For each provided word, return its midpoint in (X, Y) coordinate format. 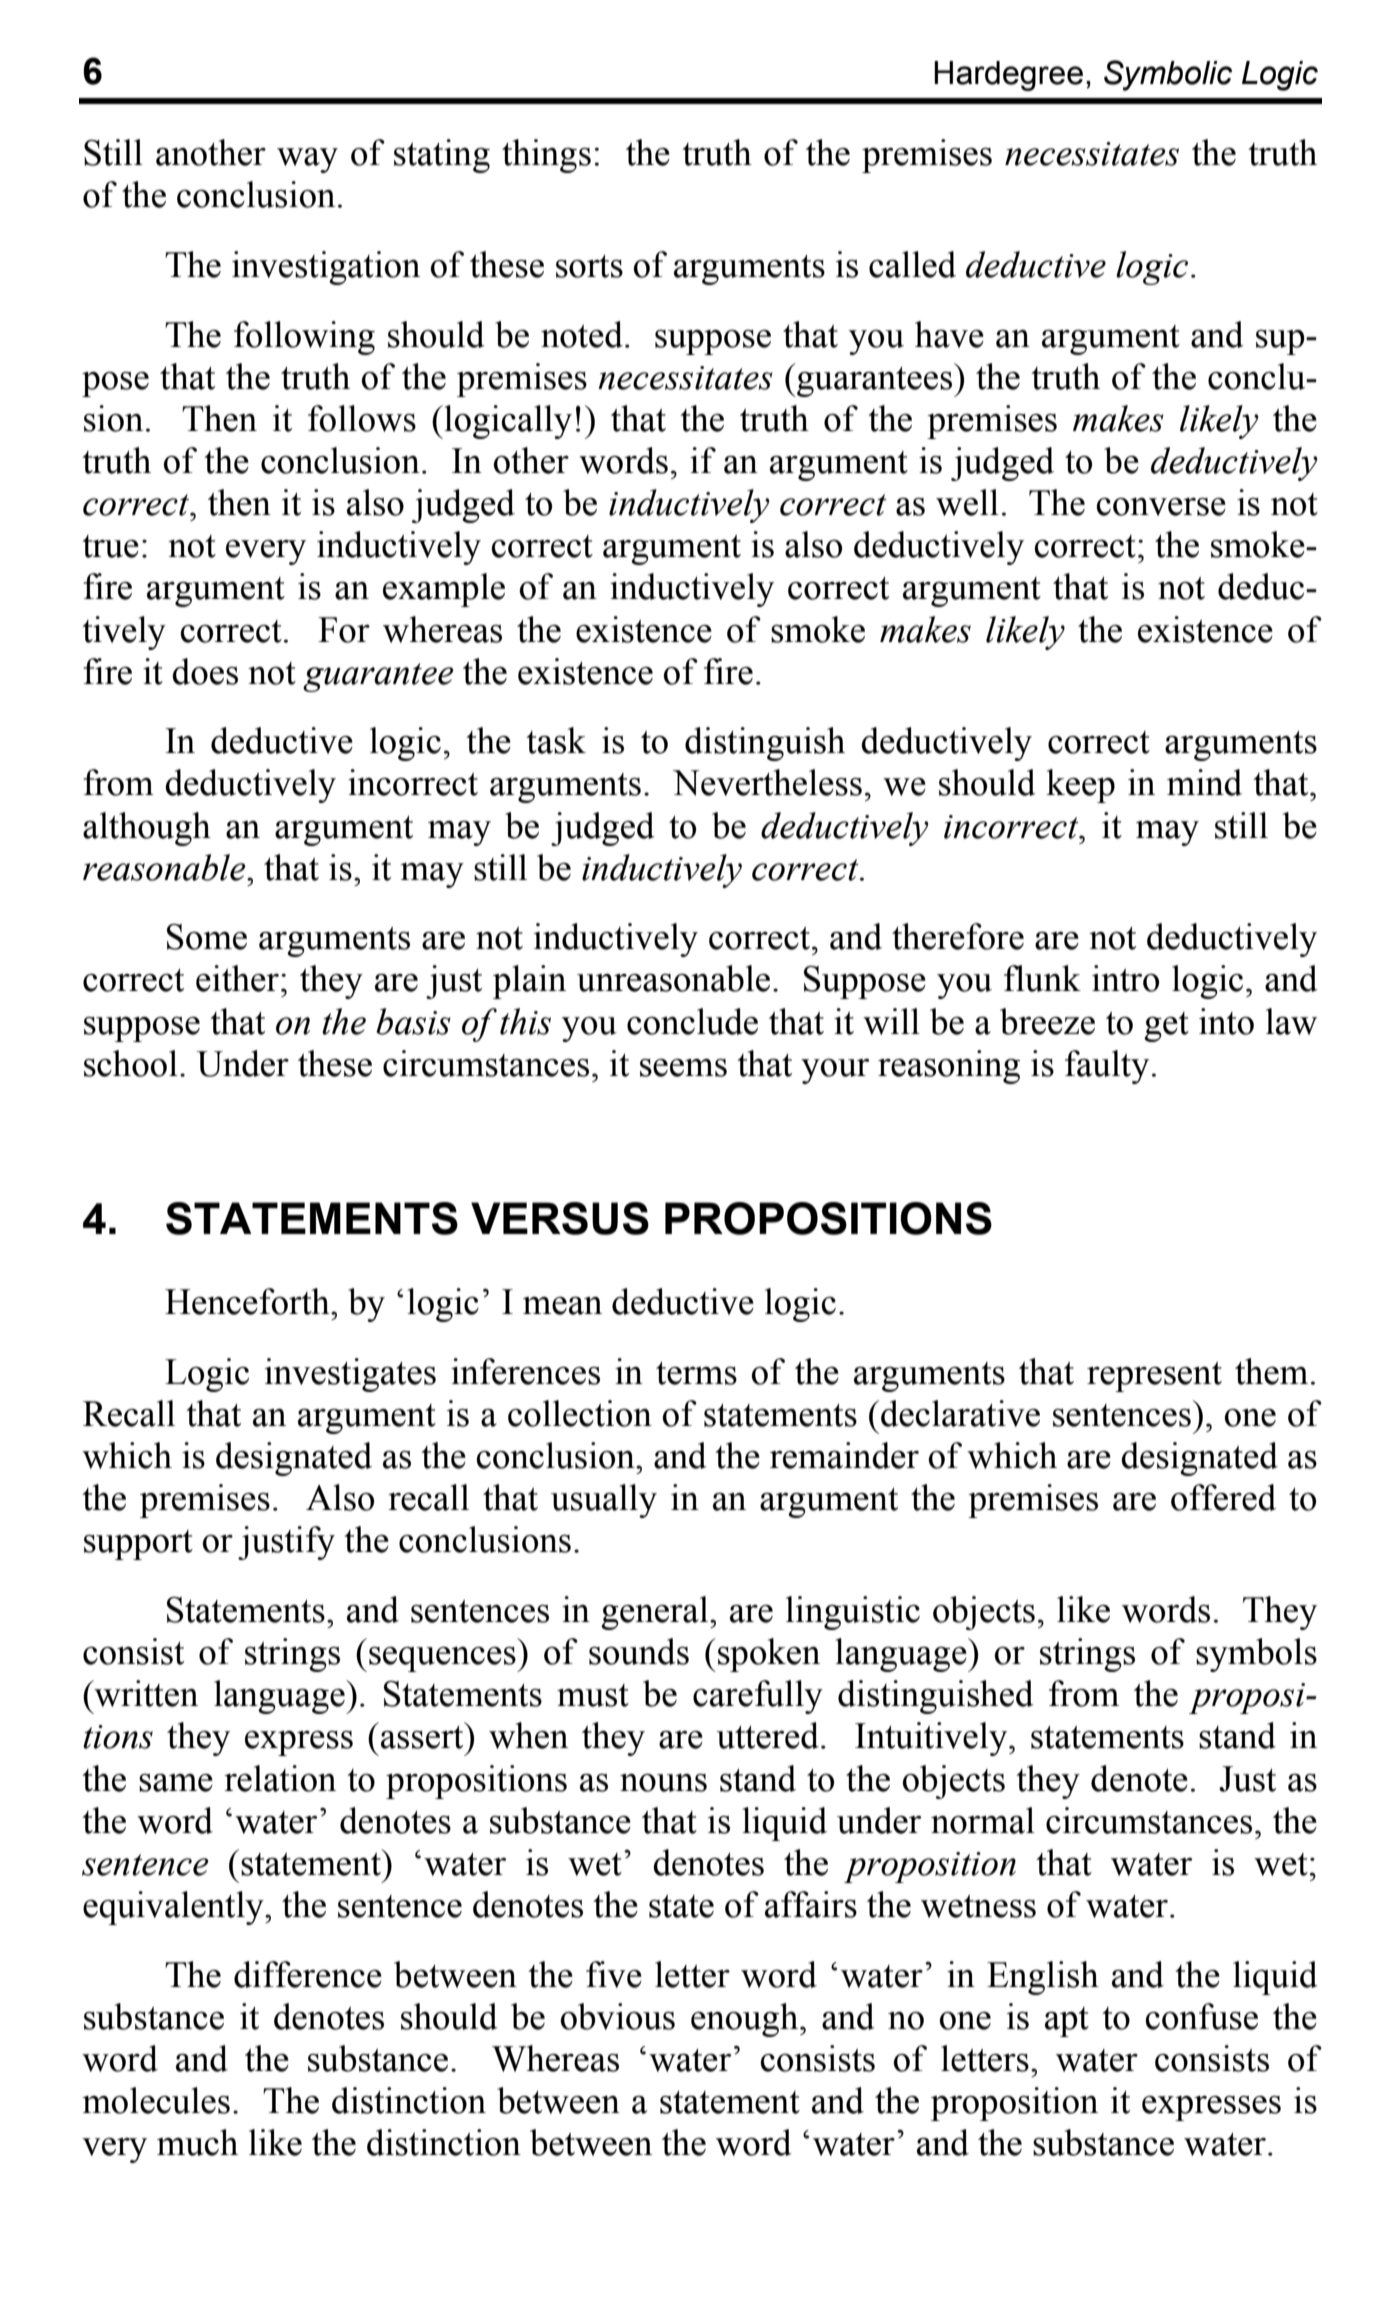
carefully (758, 1697)
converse (1161, 507)
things (546, 156)
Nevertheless (767, 782)
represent (1154, 1377)
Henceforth (248, 1301)
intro (1125, 978)
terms (696, 1373)
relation (280, 1778)
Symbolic (1168, 75)
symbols (1256, 1655)
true (110, 546)
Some (207, 937)
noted (582, 334)
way (307, 160)
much (197, 2142)
